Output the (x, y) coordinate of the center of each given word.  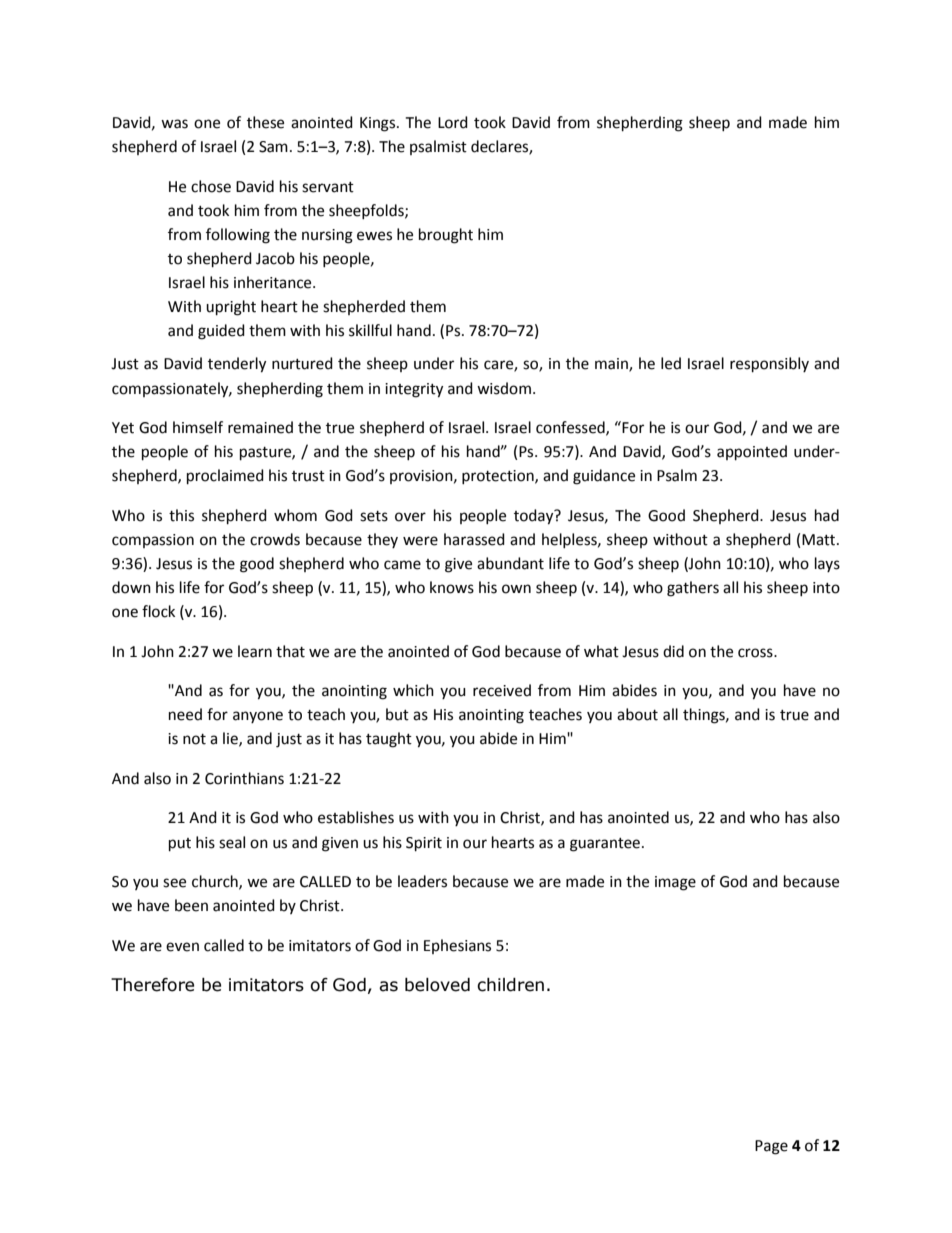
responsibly (769, 365)
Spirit (424, 844)
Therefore (152, 985)
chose (211, 186)
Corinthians (244, 778)
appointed (752, 453)
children (510, 985)
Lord (453, 122)
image (675, 883)
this (181, 515)
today (535, 517)
